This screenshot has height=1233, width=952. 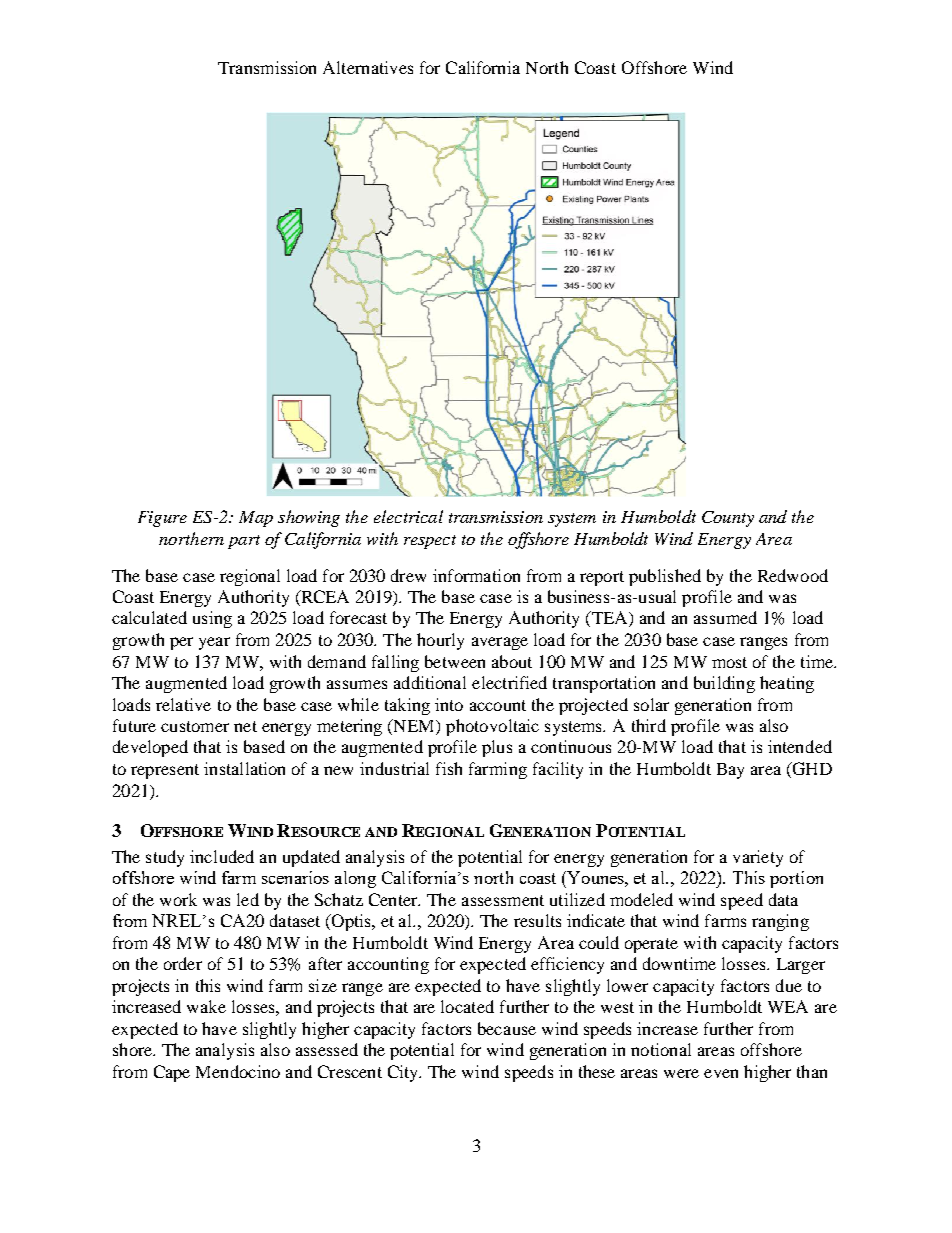 What do you see at coordinates (728, 519) in the screenshot?
I see `County` at bounding box center [728, 519].
